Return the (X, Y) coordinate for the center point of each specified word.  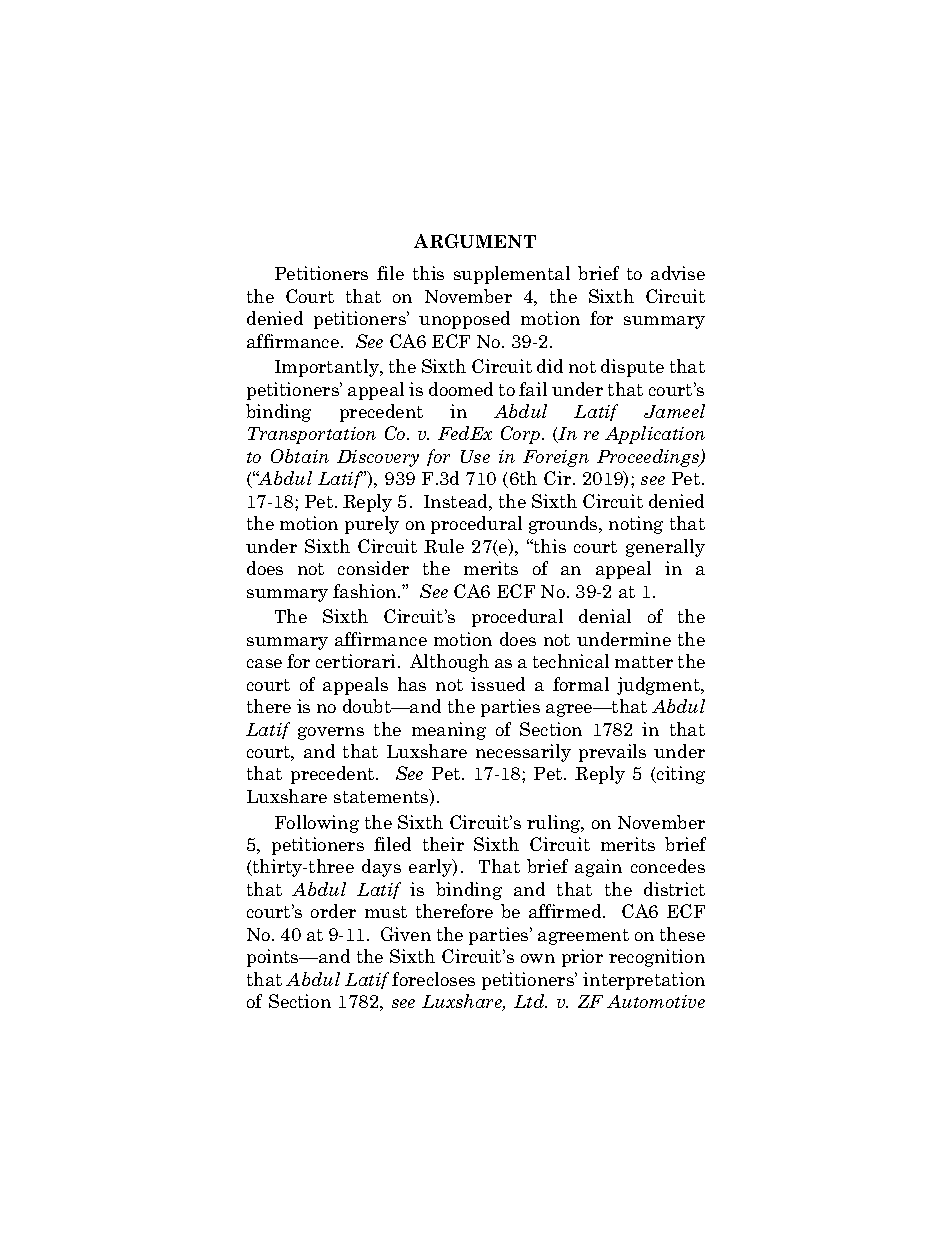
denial (605, 616)
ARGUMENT (475, 241)
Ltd (530, 1001)
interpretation (644, 981)
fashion (366, 591)
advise (678, 273)
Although (449, 663)
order (333, 911)
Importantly (328, 368)
